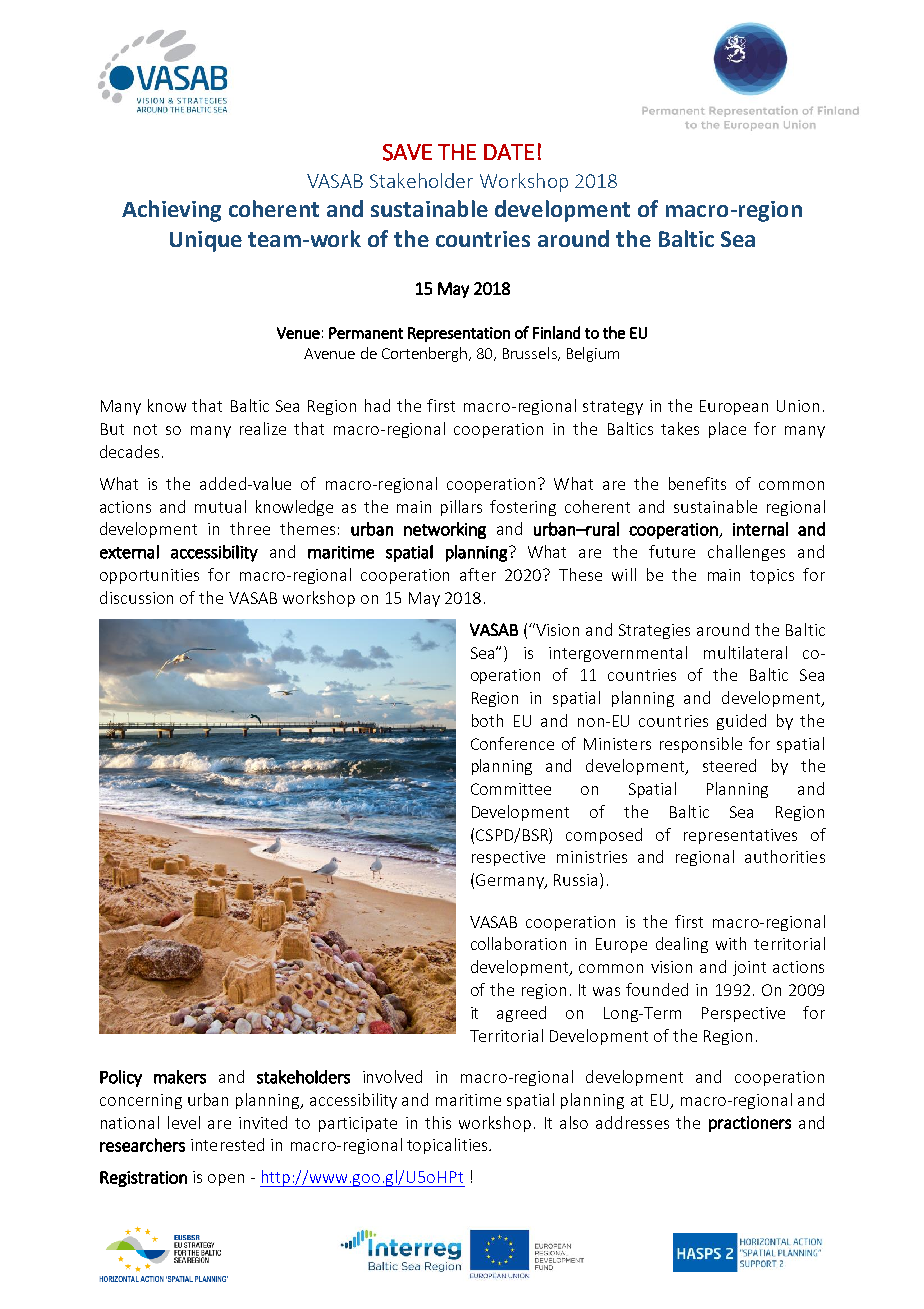 This image has width=924, height=1309. I want to click on DATE, so click(509, 152).
